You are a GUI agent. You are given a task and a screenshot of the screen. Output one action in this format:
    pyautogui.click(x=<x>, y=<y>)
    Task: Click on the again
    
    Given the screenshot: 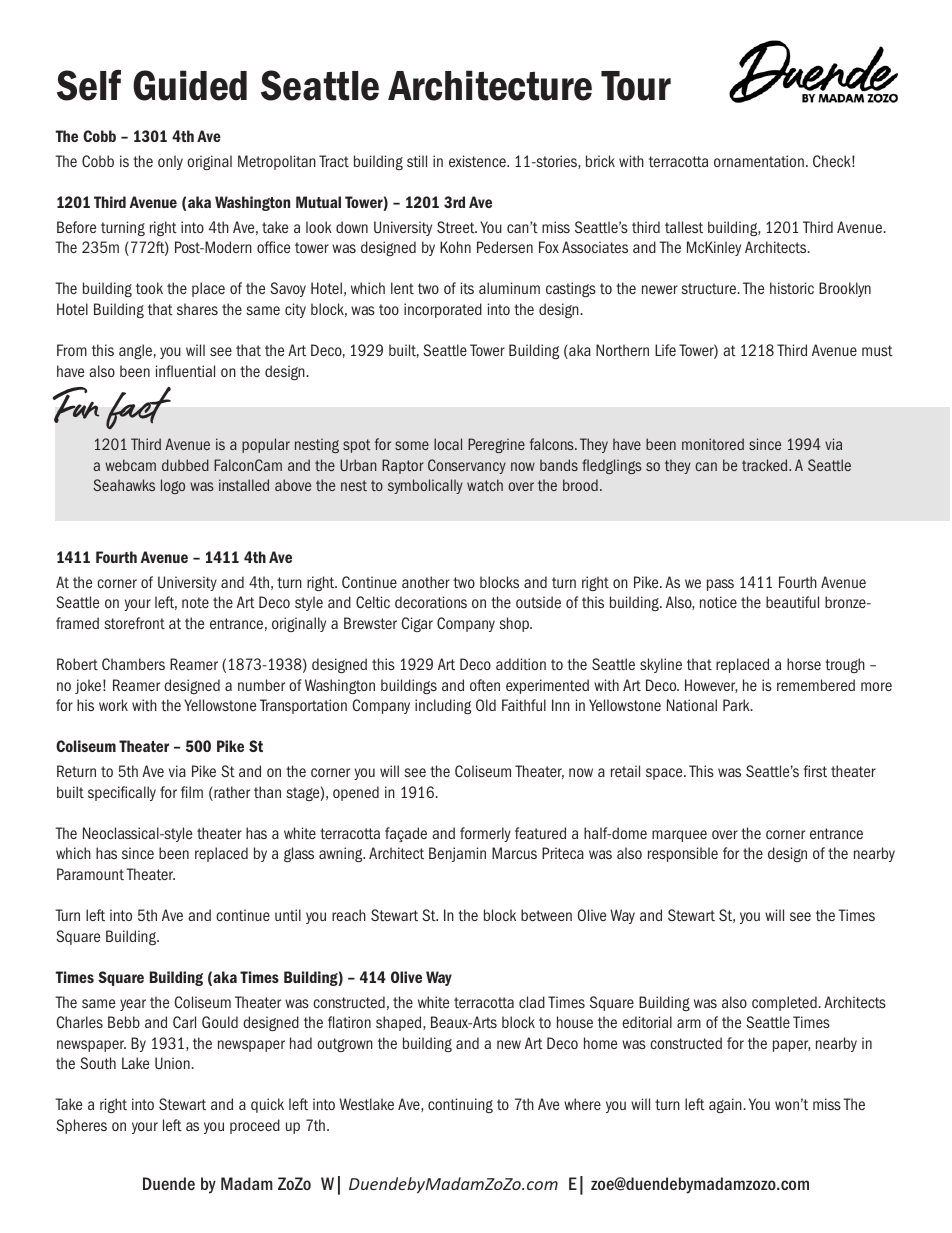 What is the action you would take?
    pyautogui.click(x=725, y=1105)
